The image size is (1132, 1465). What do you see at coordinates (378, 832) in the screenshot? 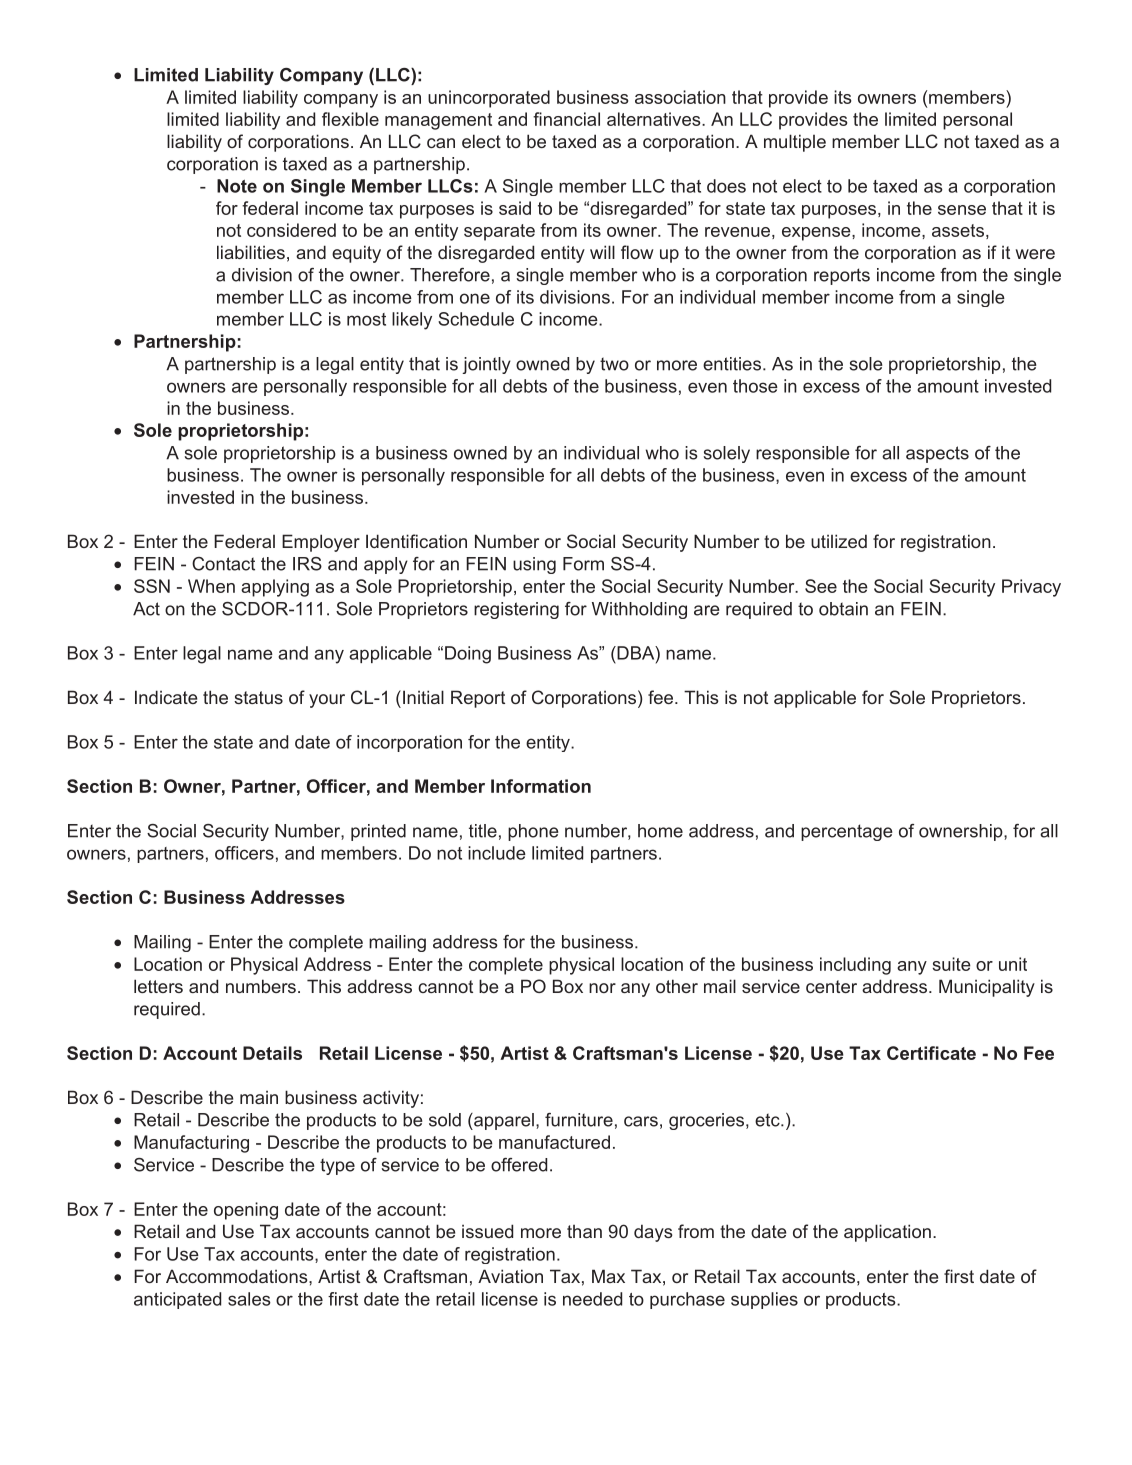
I see `printed` at bounding box center [378, 832].
